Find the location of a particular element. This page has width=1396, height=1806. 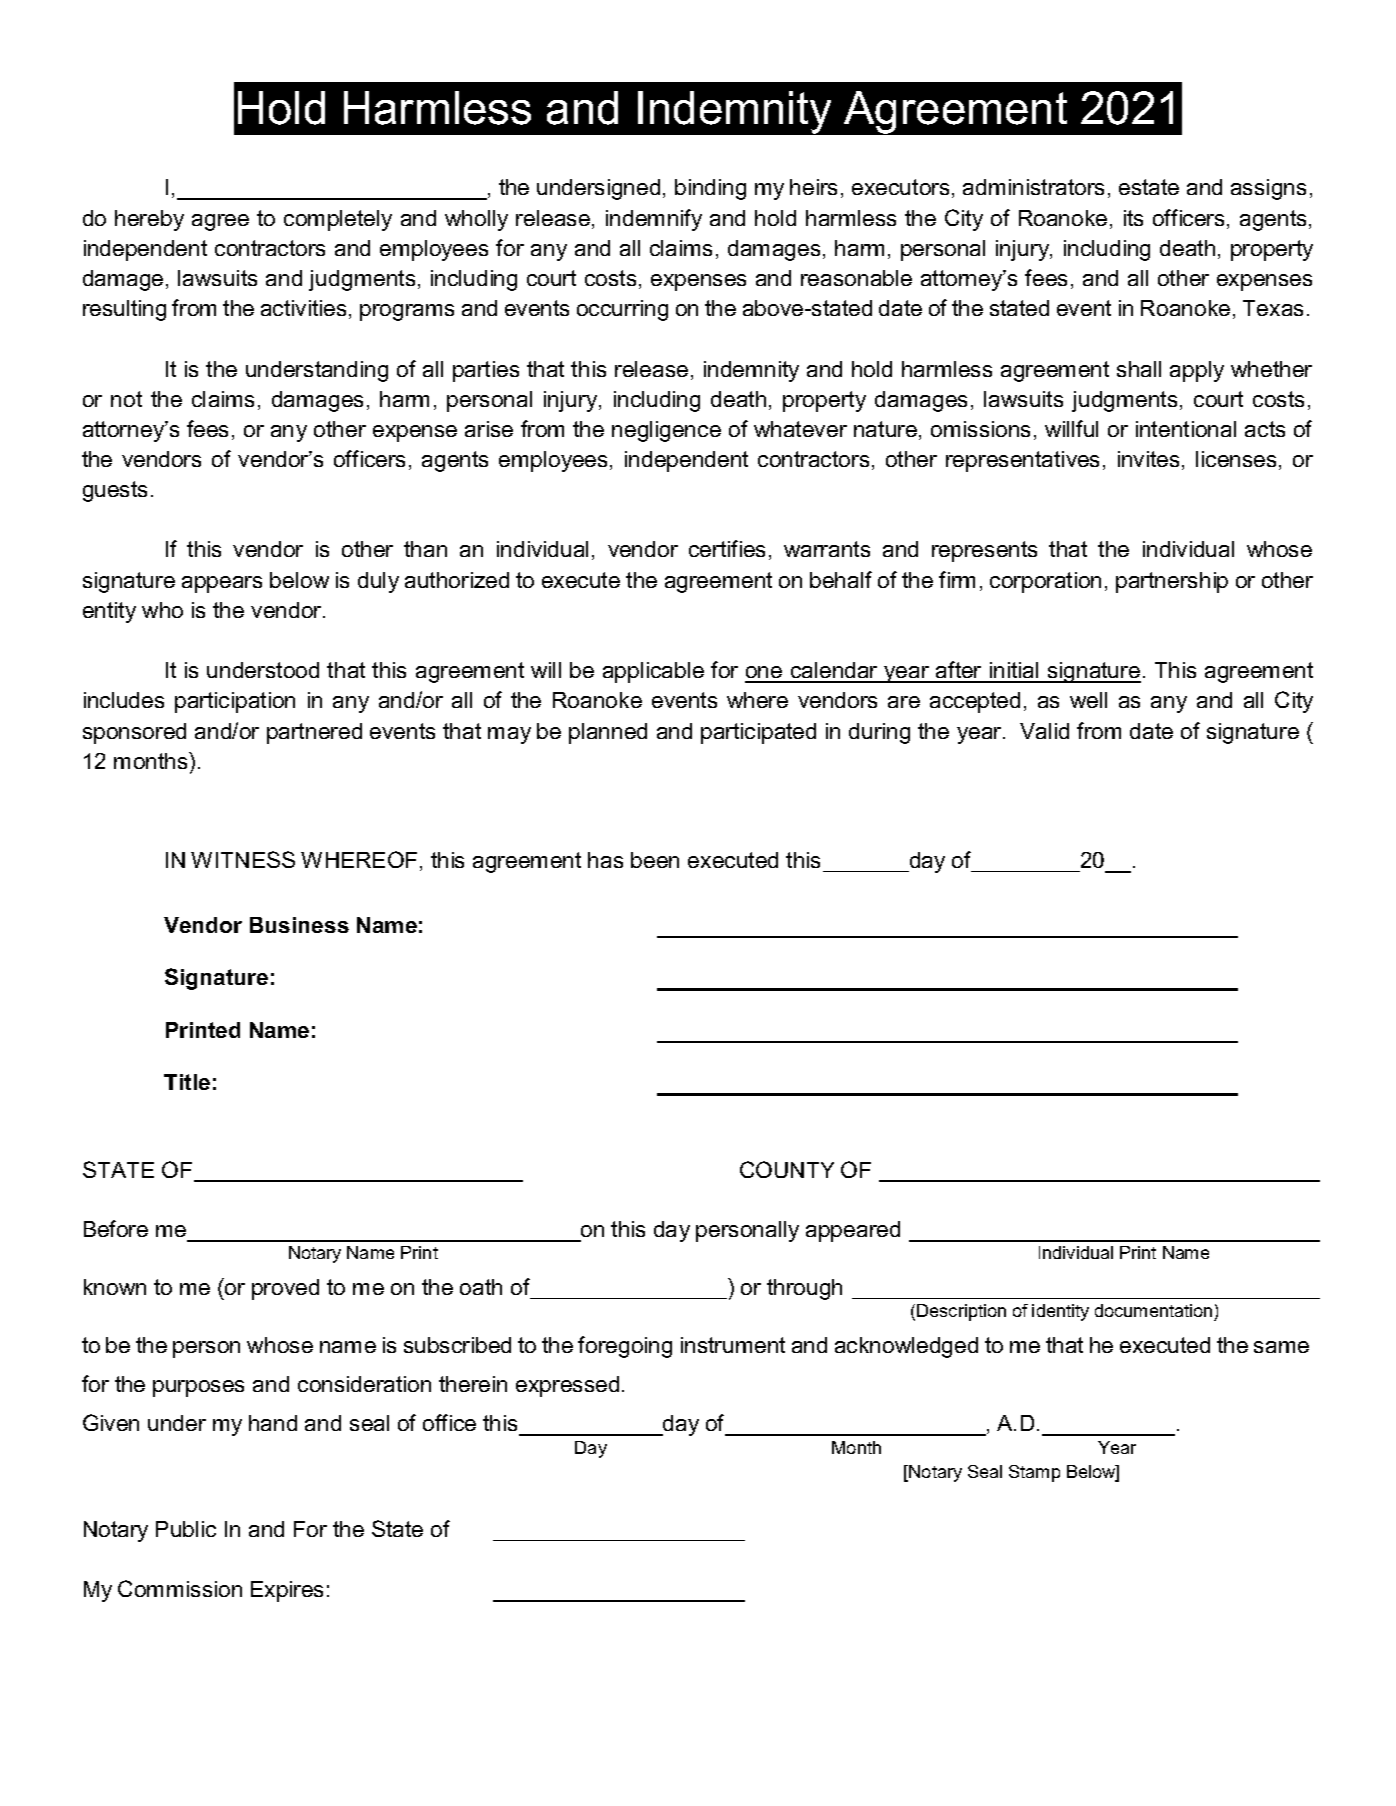

WITNESS is located at coordinates (243, 859).
